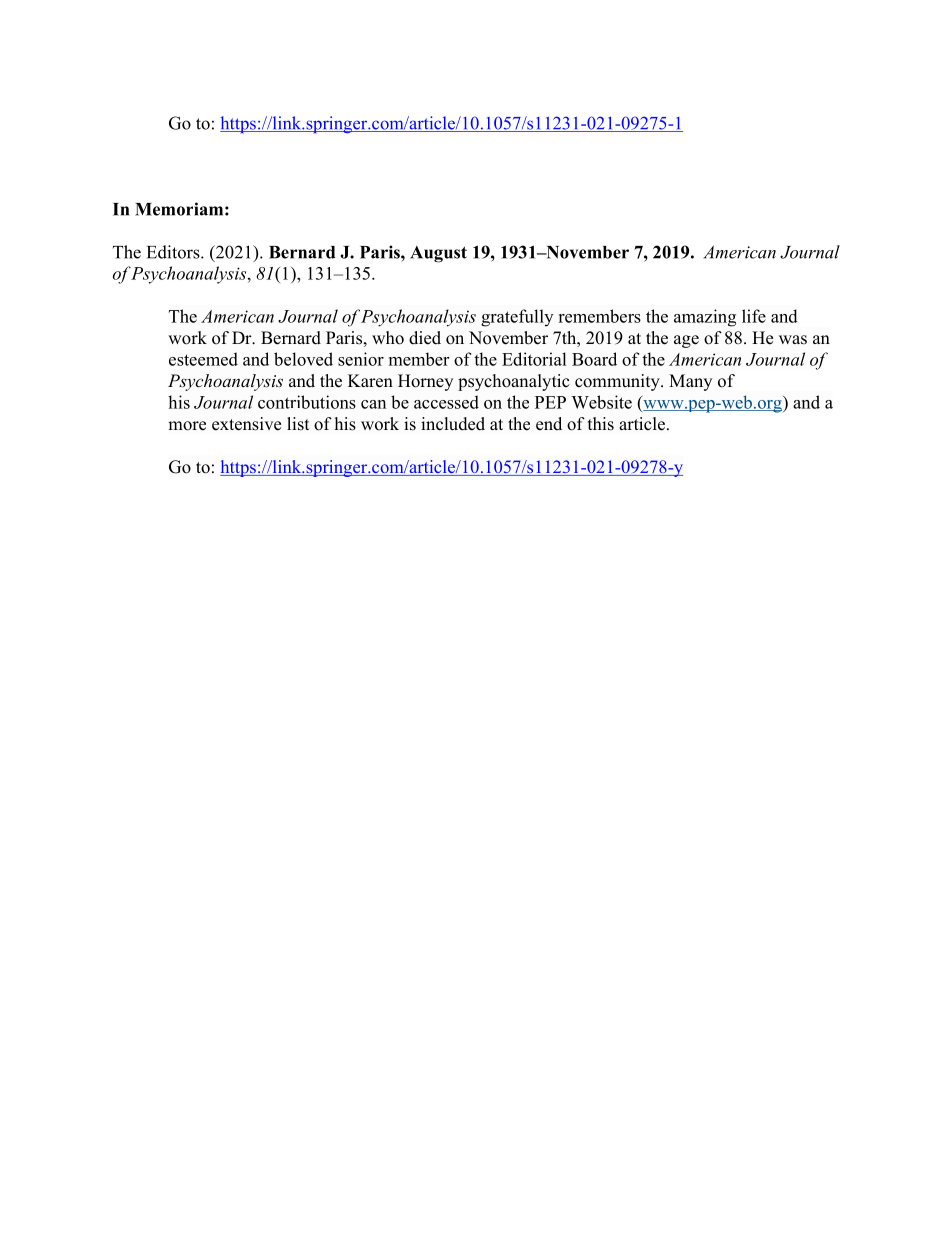  I want to click on August, so click(438, 254).
